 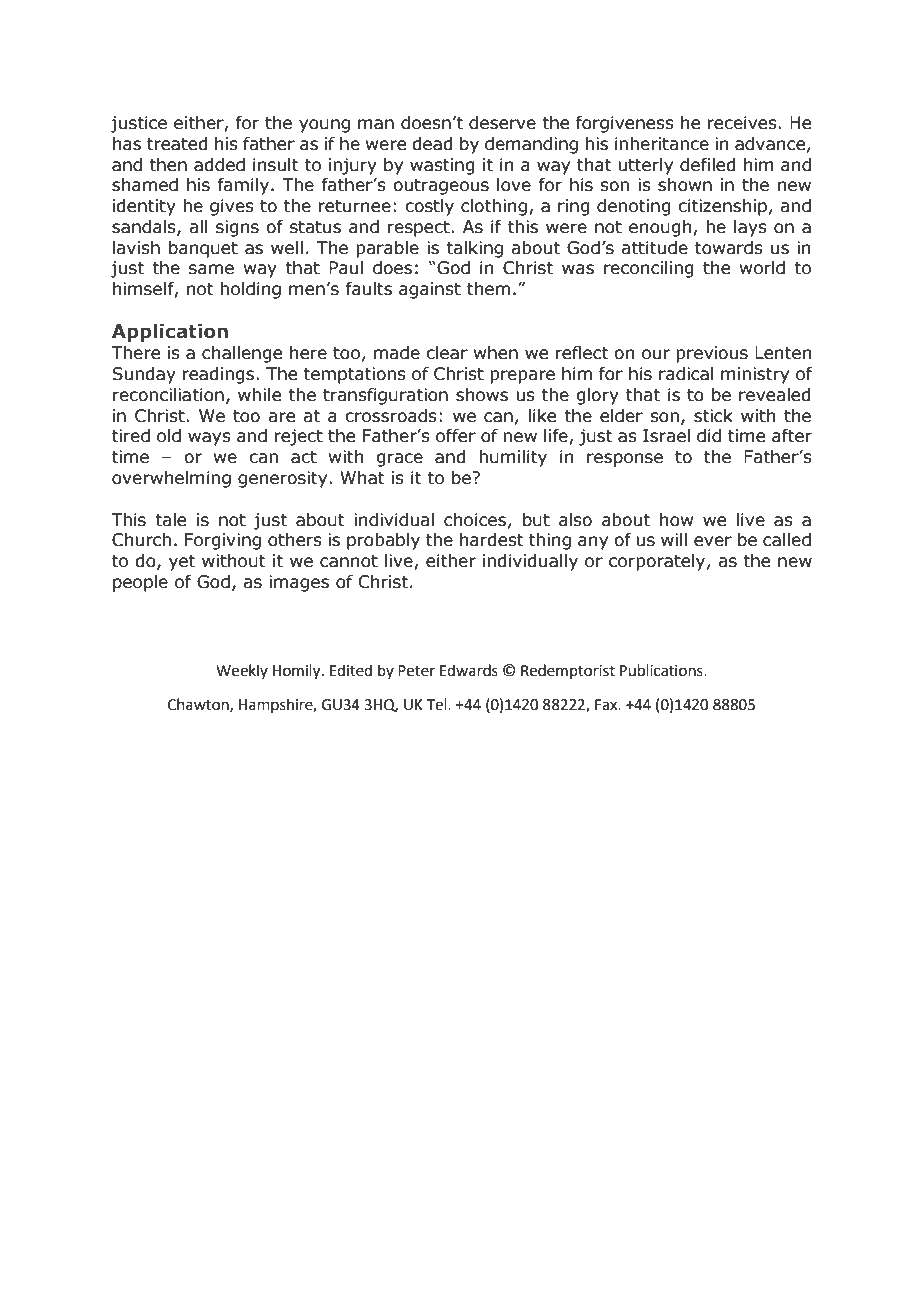 What do you see at coordinates (177, 144) in the screenshot?
I see `treated` at bounding box center [177, 144].
